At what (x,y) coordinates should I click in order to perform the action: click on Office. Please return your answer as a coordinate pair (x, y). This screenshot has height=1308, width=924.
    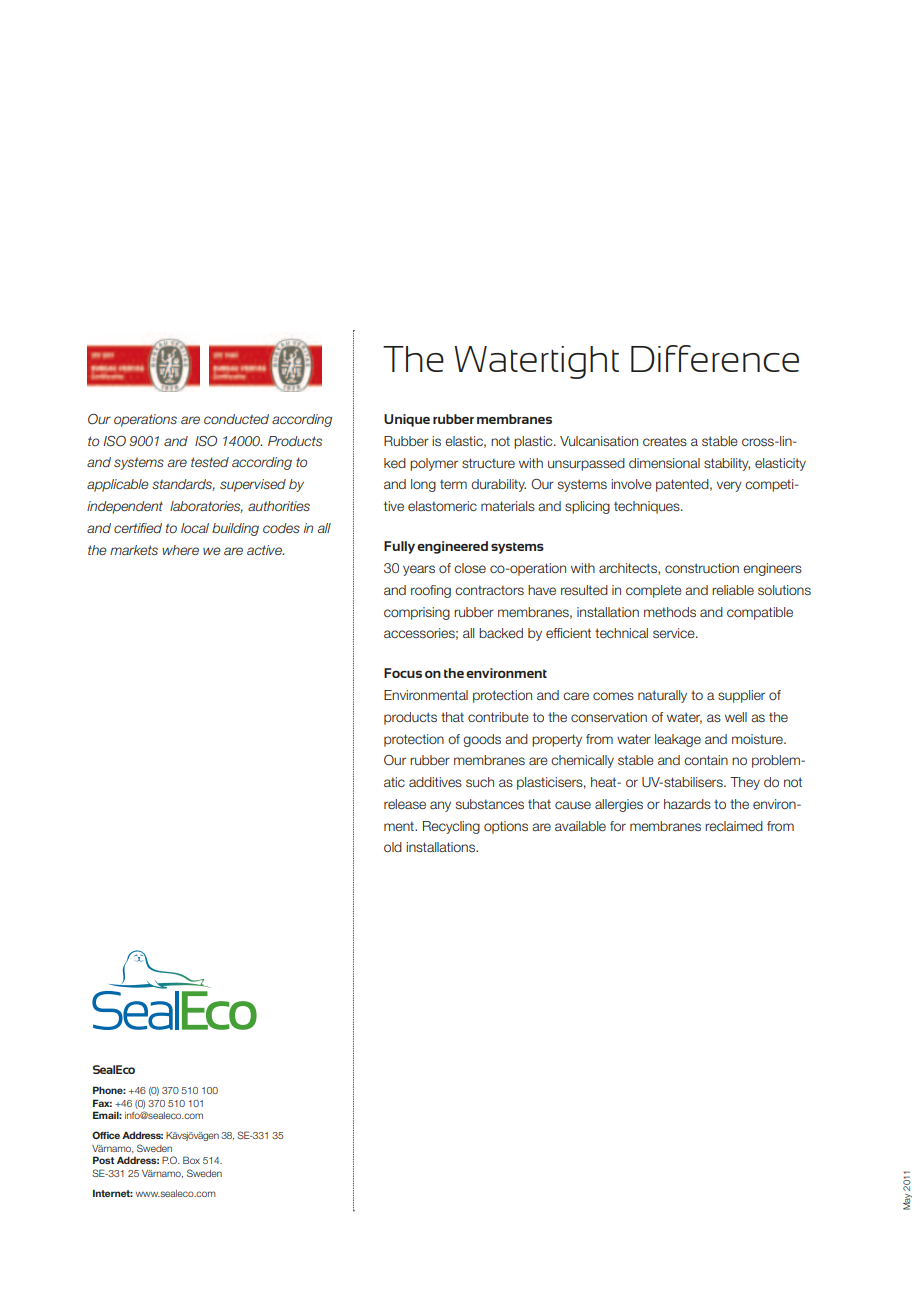
    Looking at the image, I should click on (106, 1135).
